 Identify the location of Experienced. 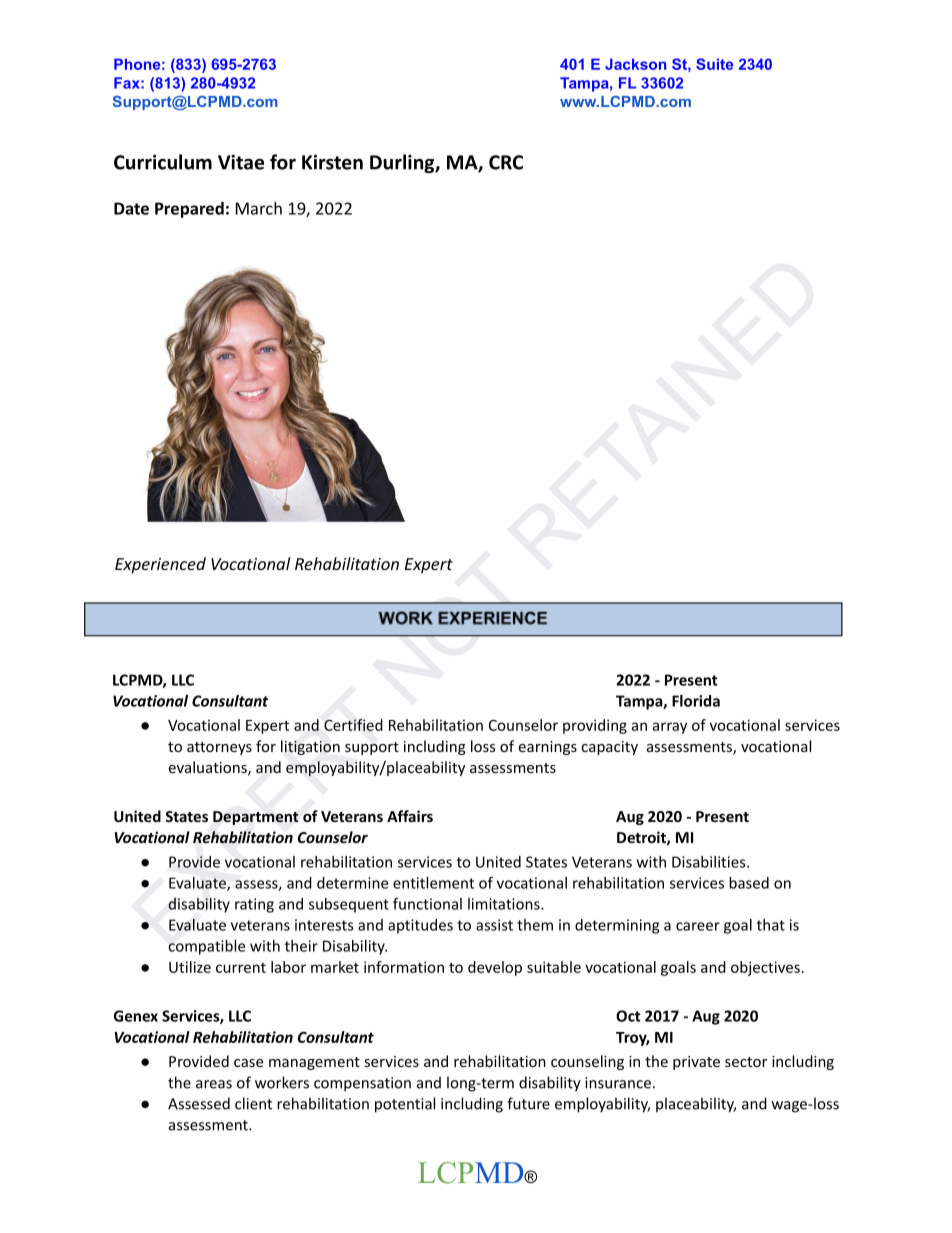
(160, 565).
